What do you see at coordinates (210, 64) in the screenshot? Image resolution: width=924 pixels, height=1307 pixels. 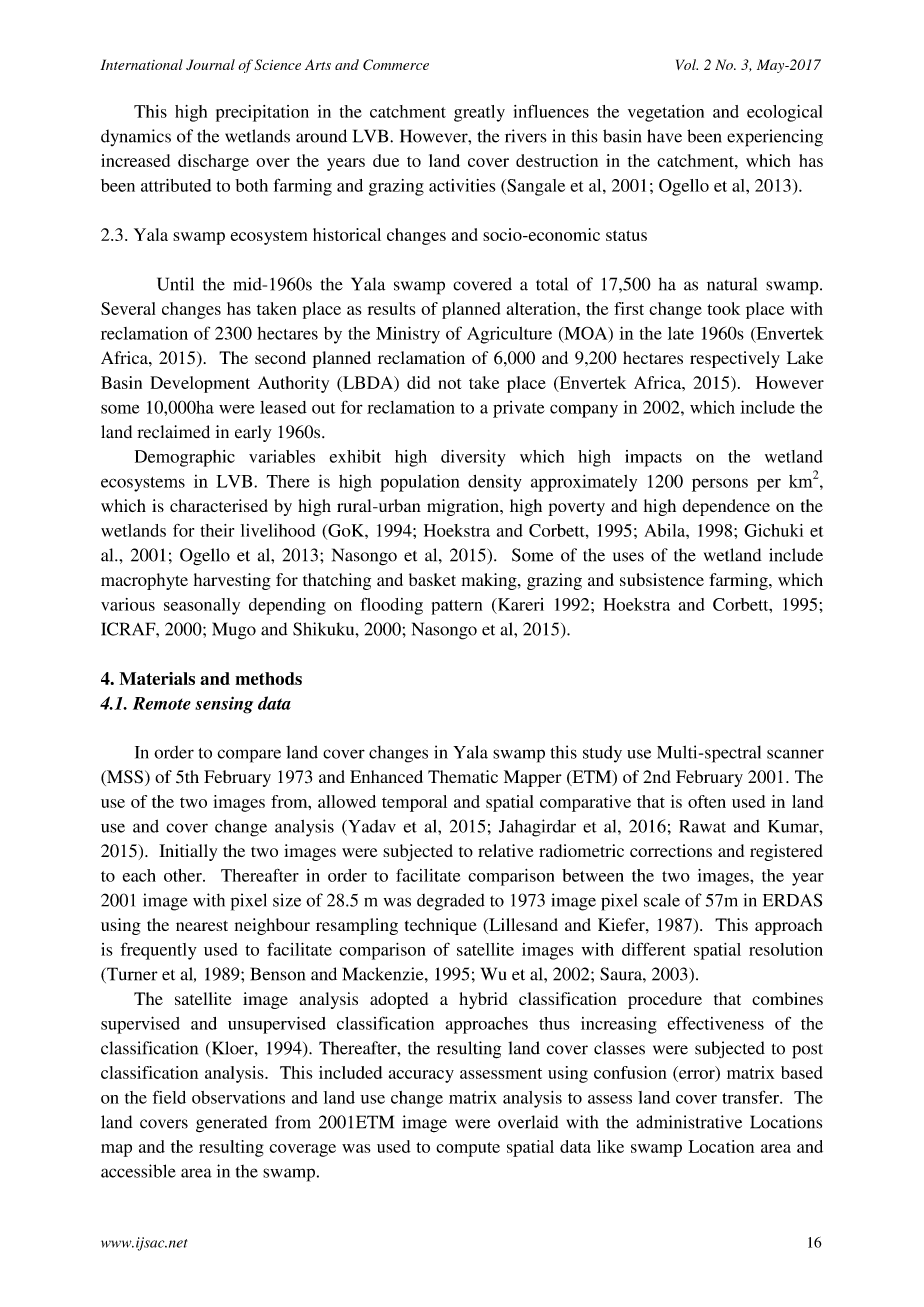 I see `Journal` at bounding box center [210, 64].
